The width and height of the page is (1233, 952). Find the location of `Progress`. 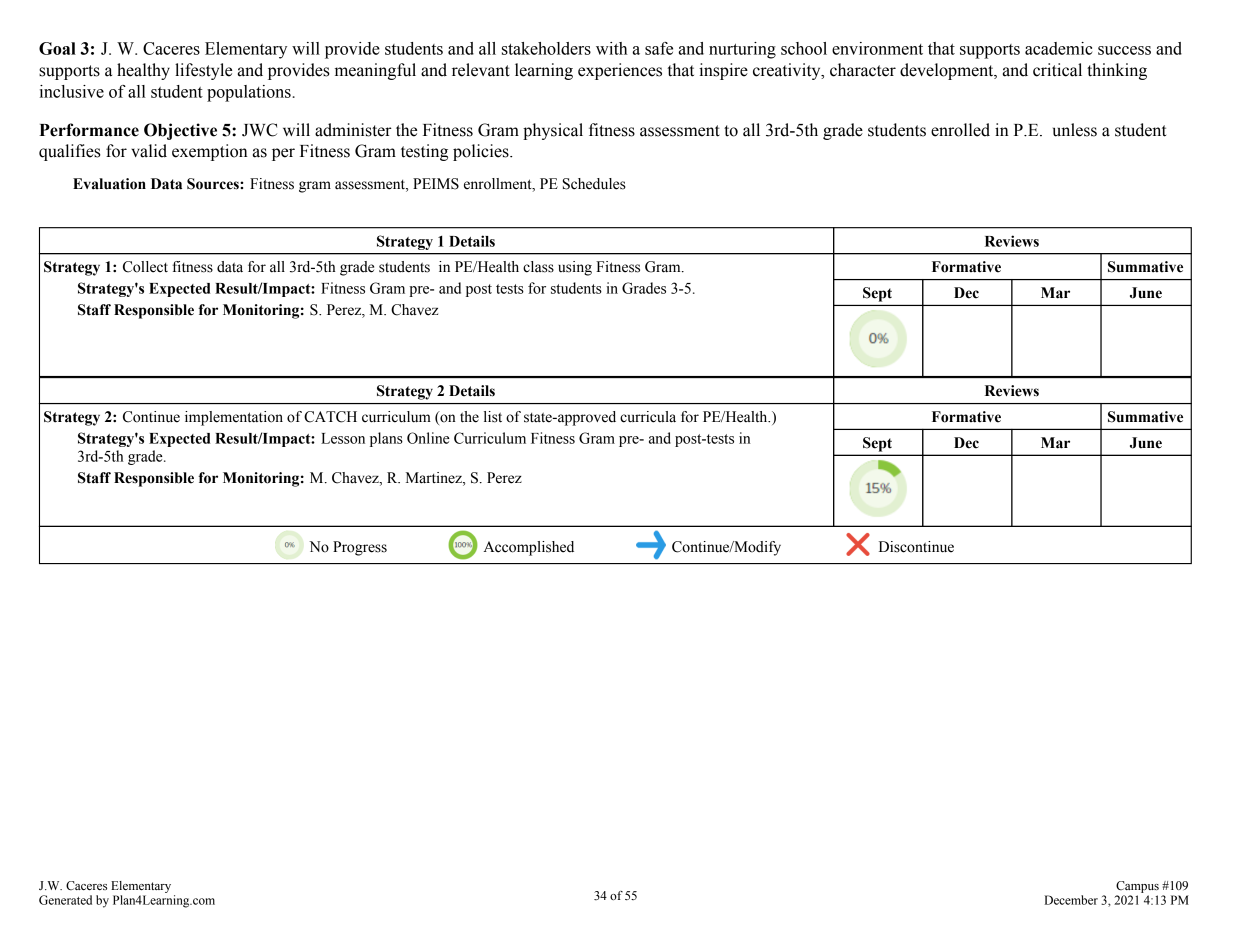

Progress is located at coordinates (360, 548).
